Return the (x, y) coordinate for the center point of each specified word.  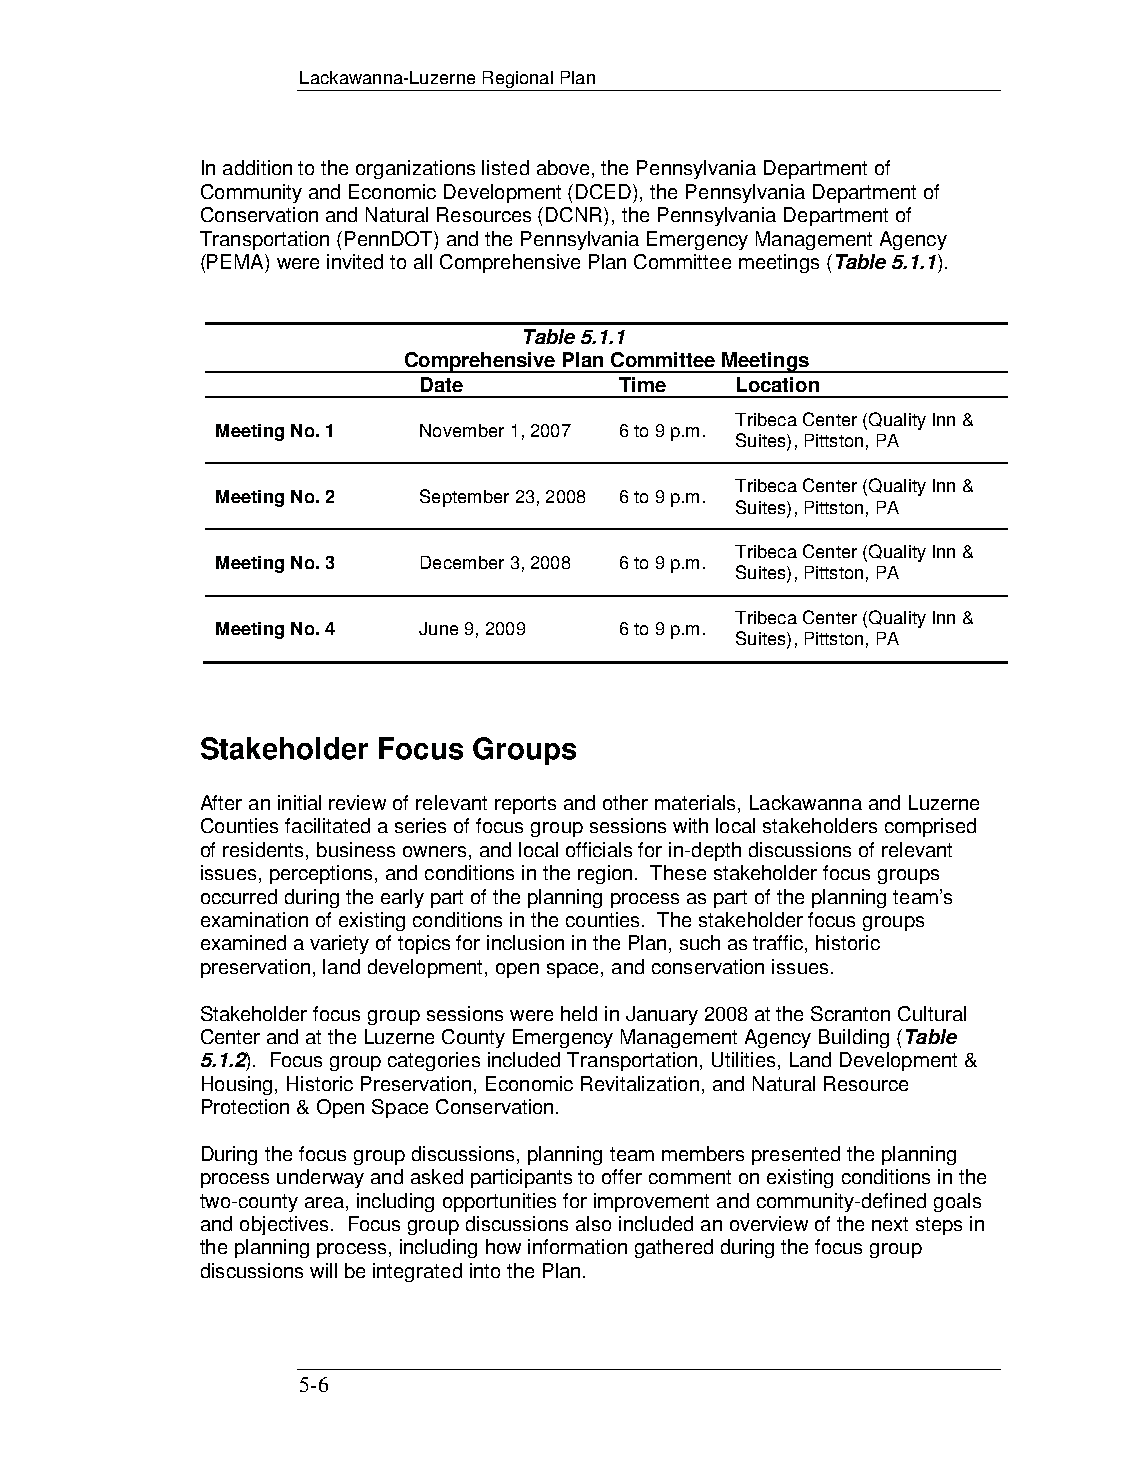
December (462, 562)
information (577, 1246)
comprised (930, 827)
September (464, 498)
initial (299, 802)
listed (505, 167)
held (579, 1013)
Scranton (850, 1013)
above (563, 167)
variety (339, 944)
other (625, 802)
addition (257, 167)
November (462, 430)
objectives (284, 1225)
